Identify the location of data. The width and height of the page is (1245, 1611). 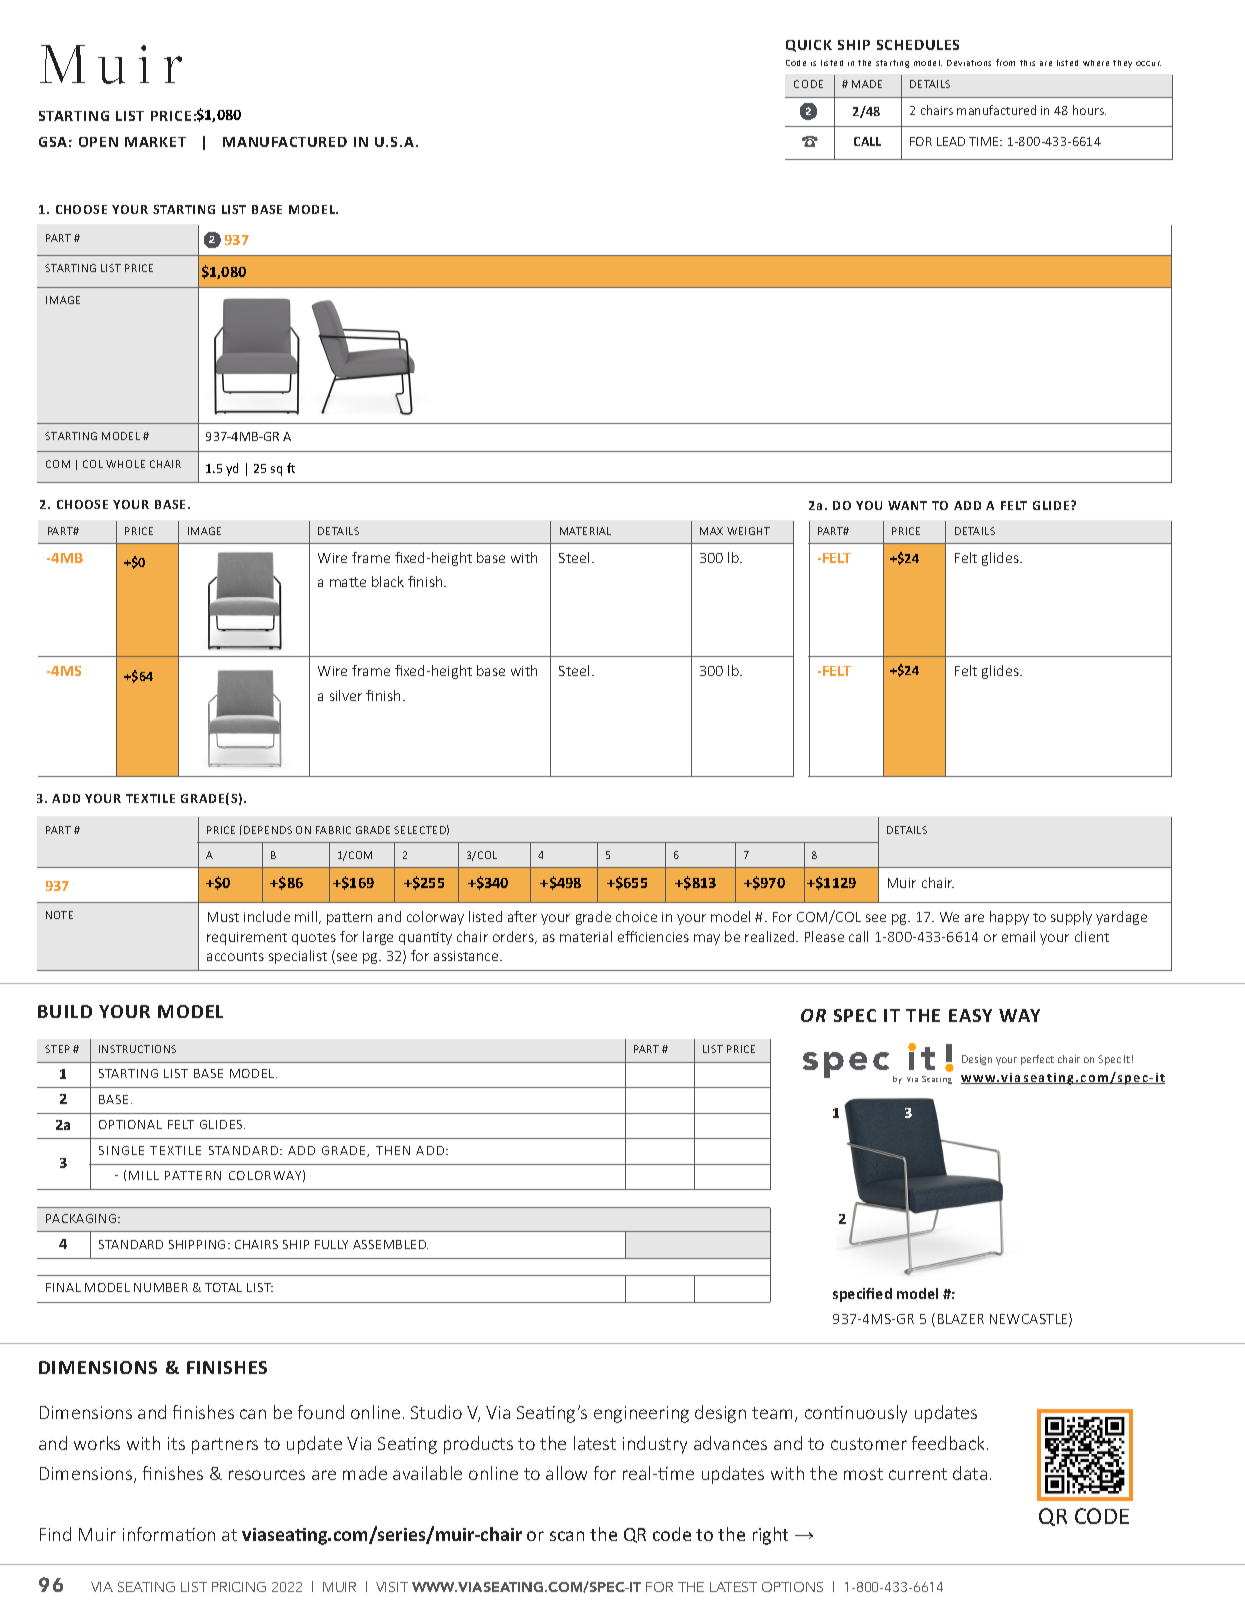
(970, 1473).
